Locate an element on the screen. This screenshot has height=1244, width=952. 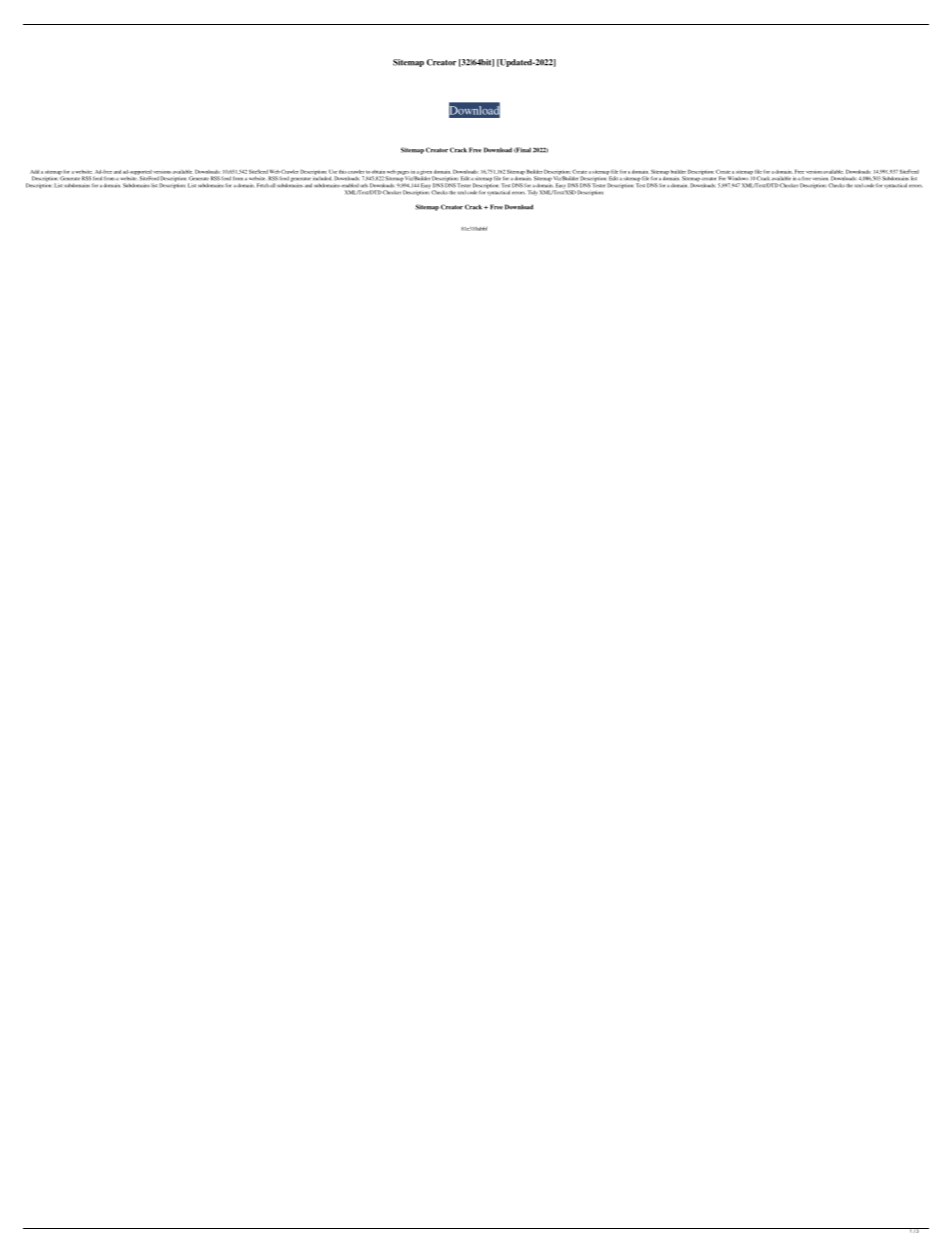
all is located at coordinates (273, 185).
